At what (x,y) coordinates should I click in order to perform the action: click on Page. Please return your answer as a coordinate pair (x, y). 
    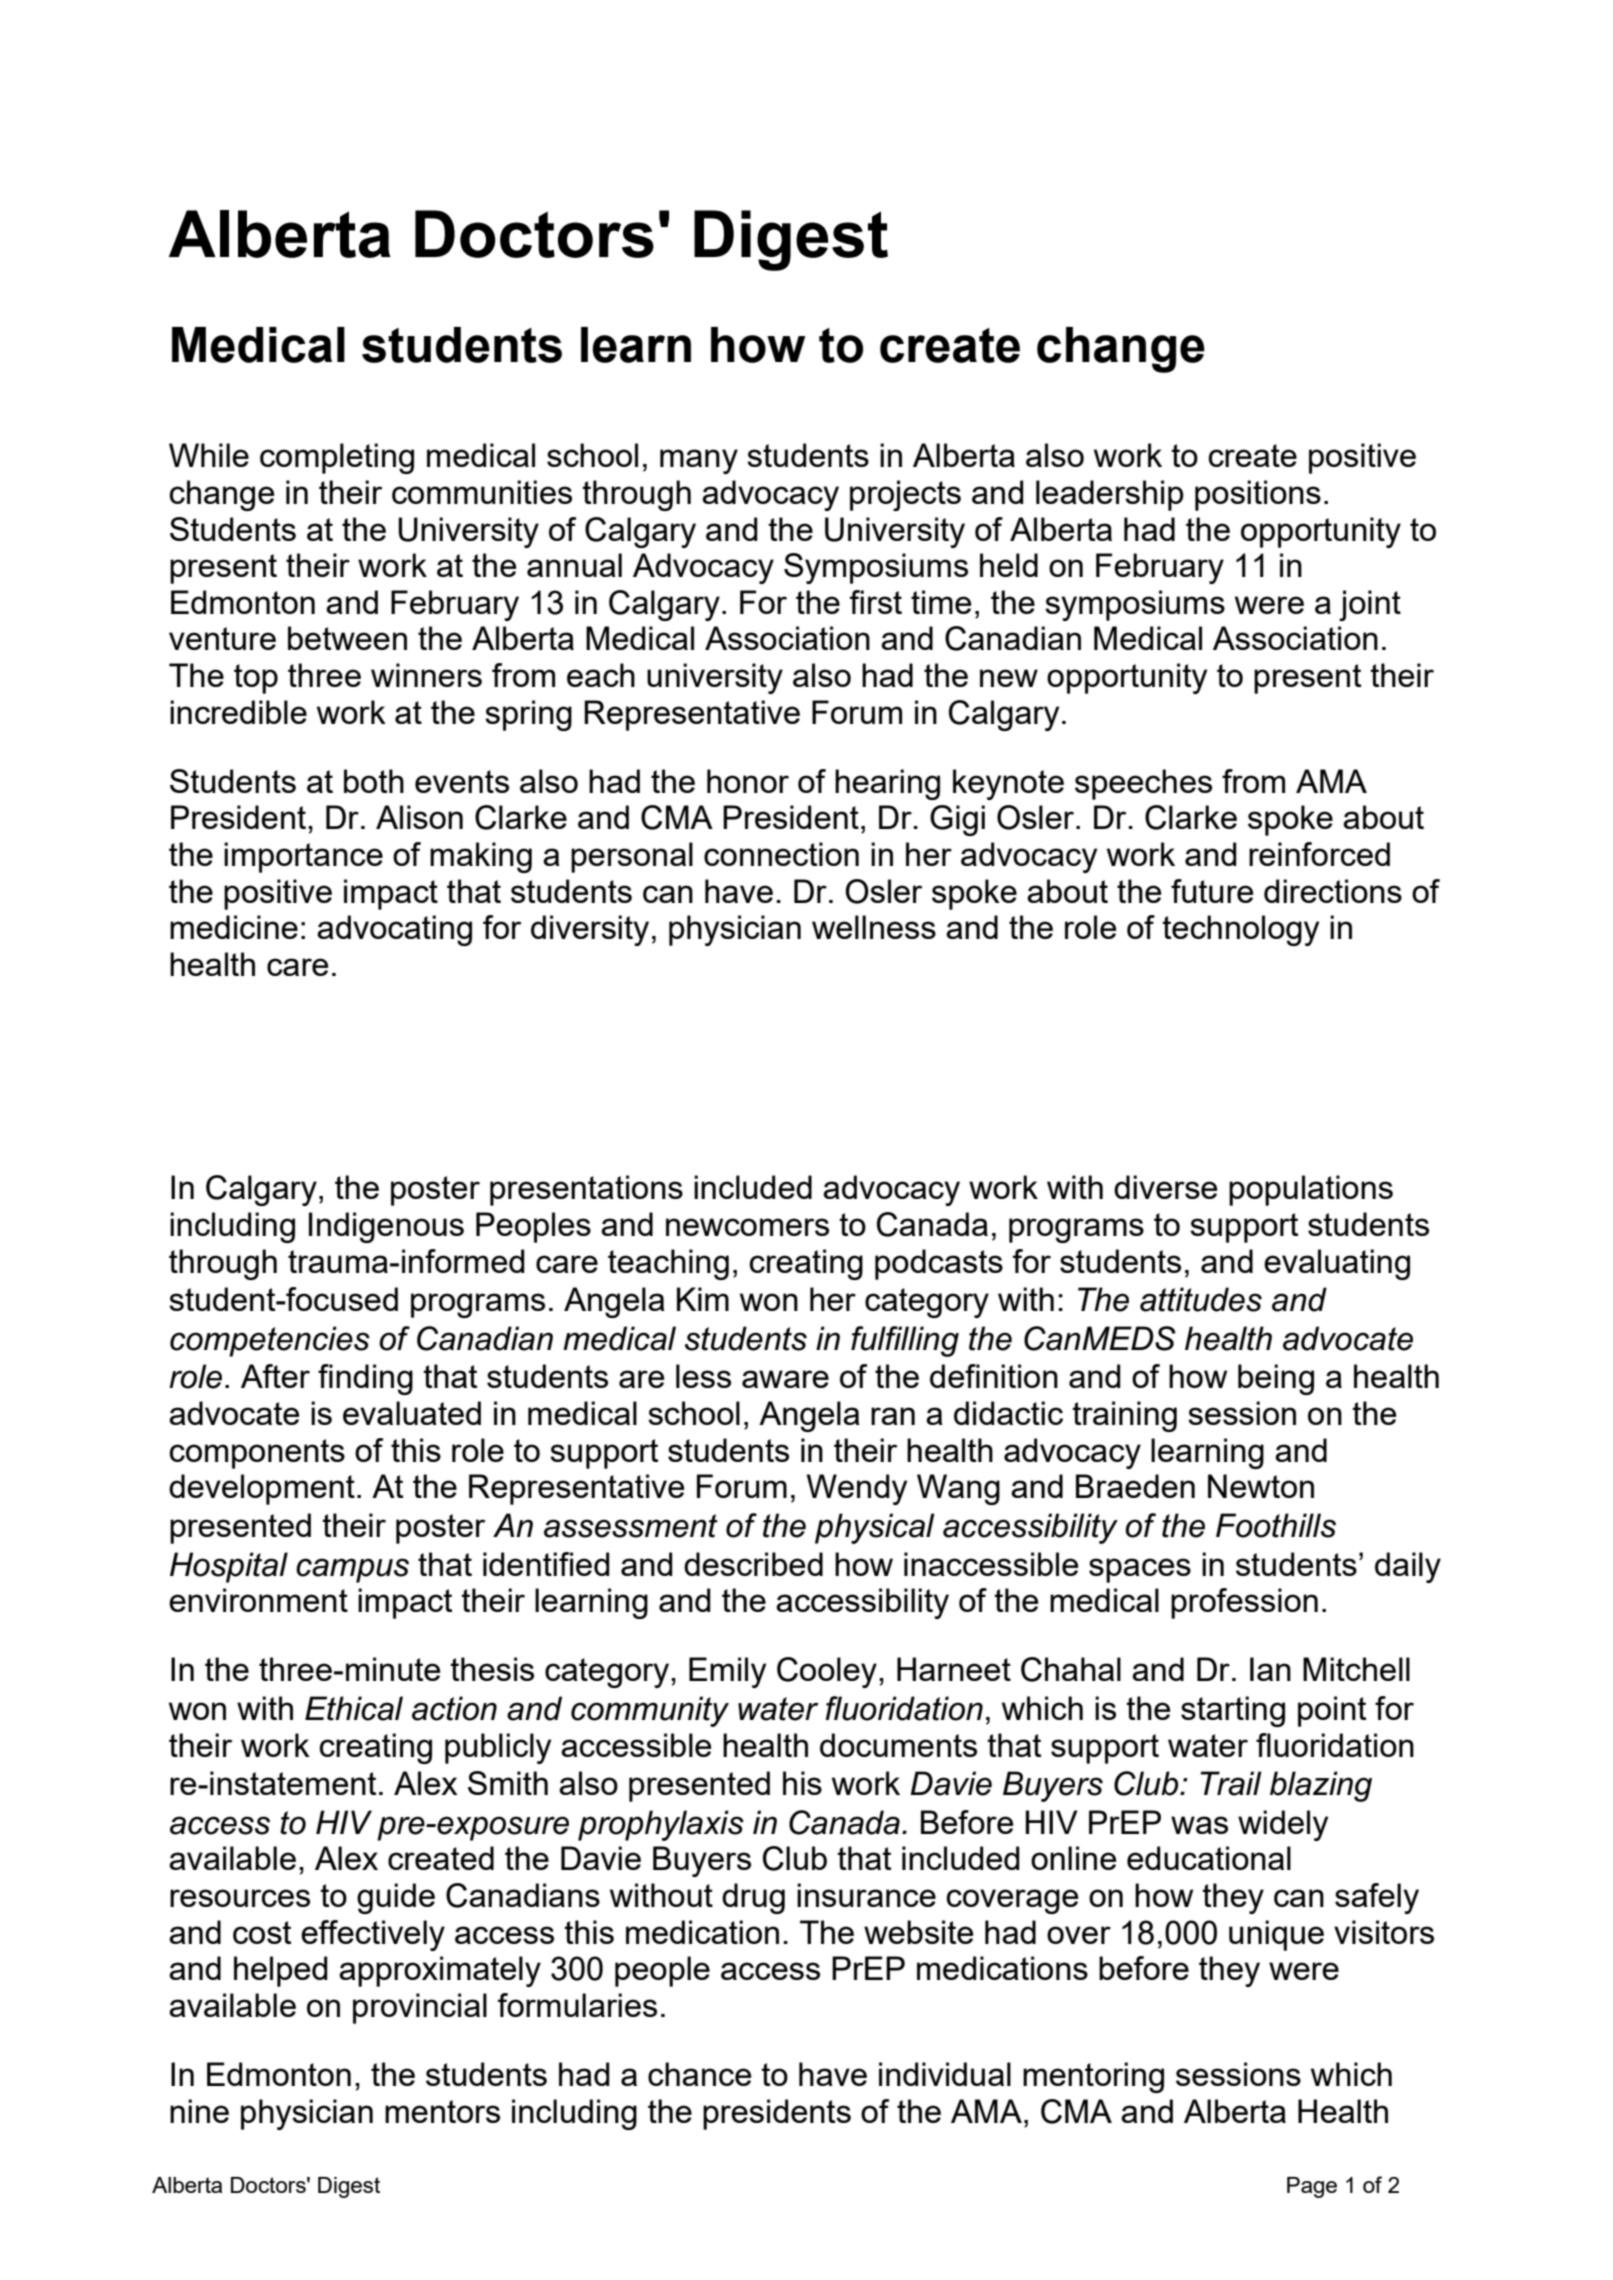
    Looking at the image, I should click on (1312, 2187).
